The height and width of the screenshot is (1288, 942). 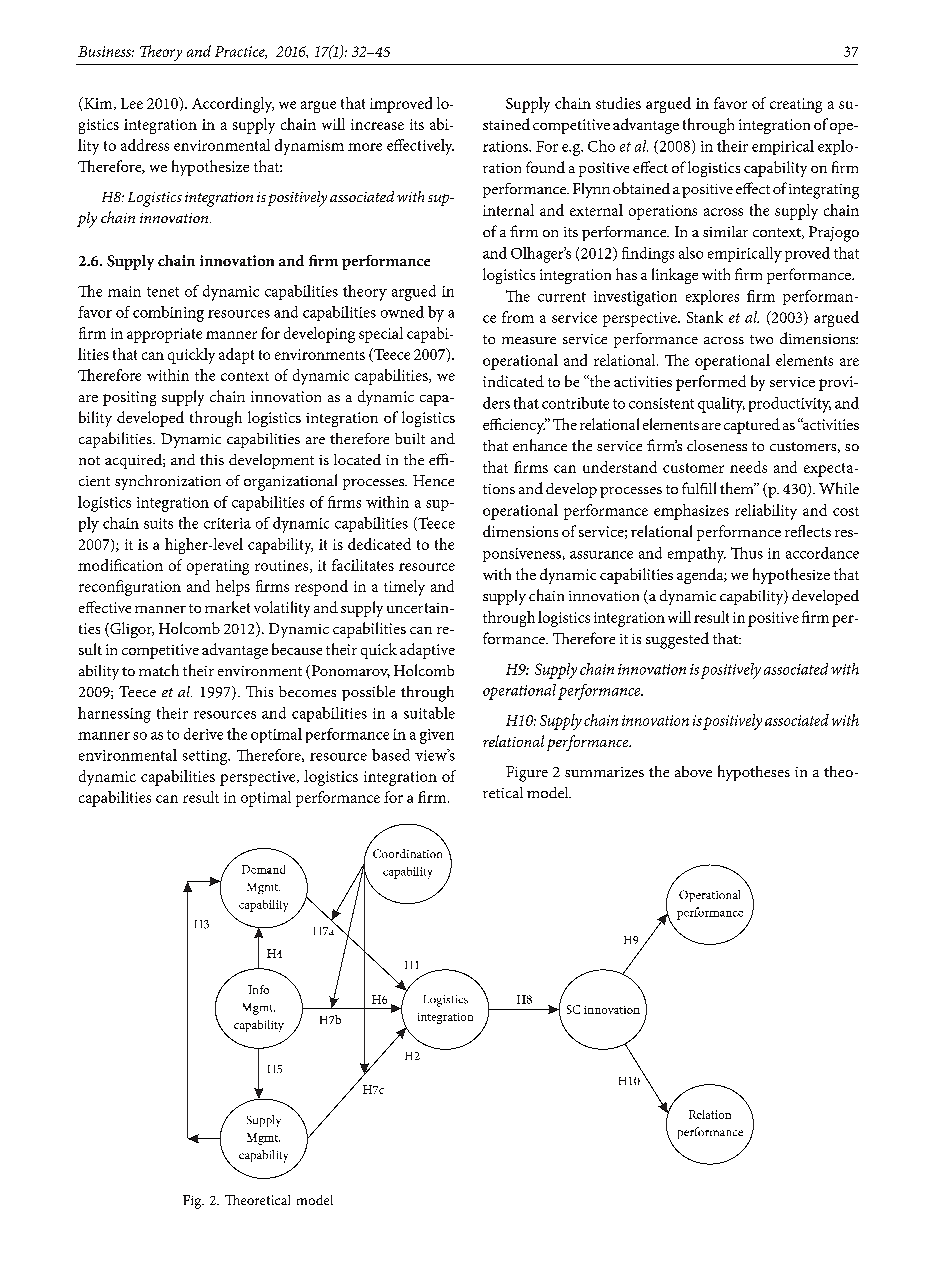 I want to click on setting, so click(x=206, y=757).
